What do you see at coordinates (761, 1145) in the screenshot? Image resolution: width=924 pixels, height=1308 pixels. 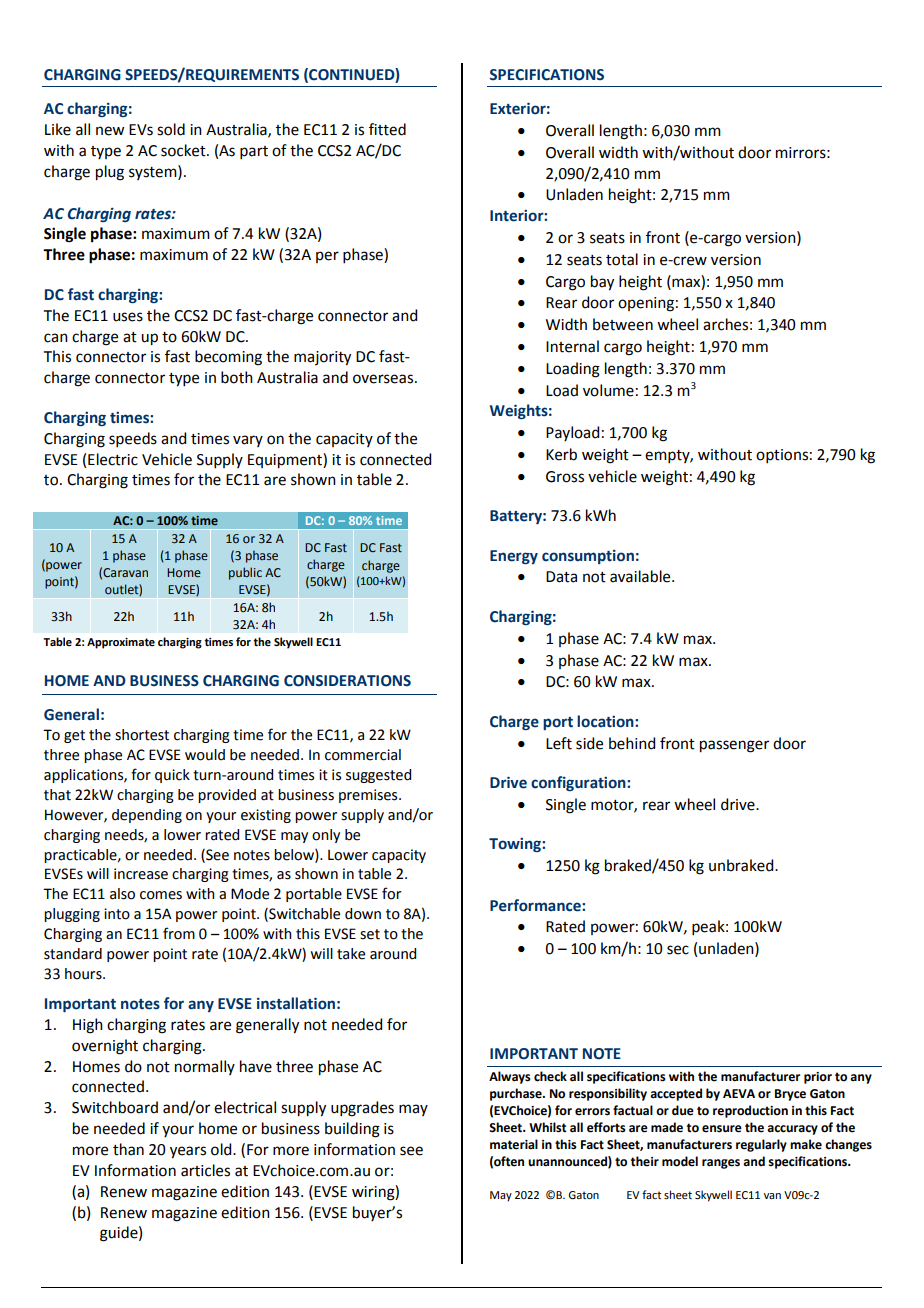 I see `regularly` at bounding box center [761, 1145].
